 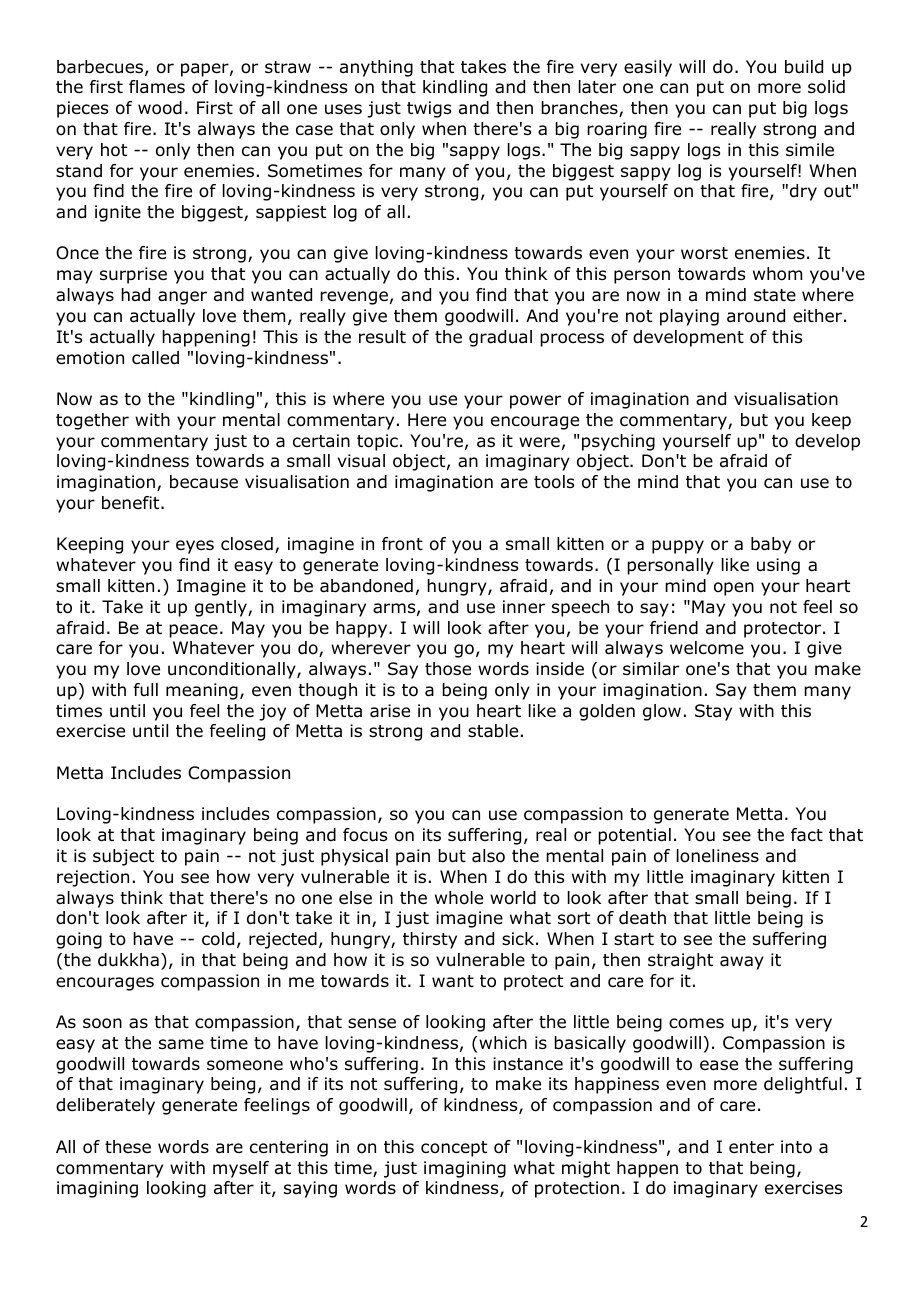 I want to click on into, so click(x=796, y=1147).
